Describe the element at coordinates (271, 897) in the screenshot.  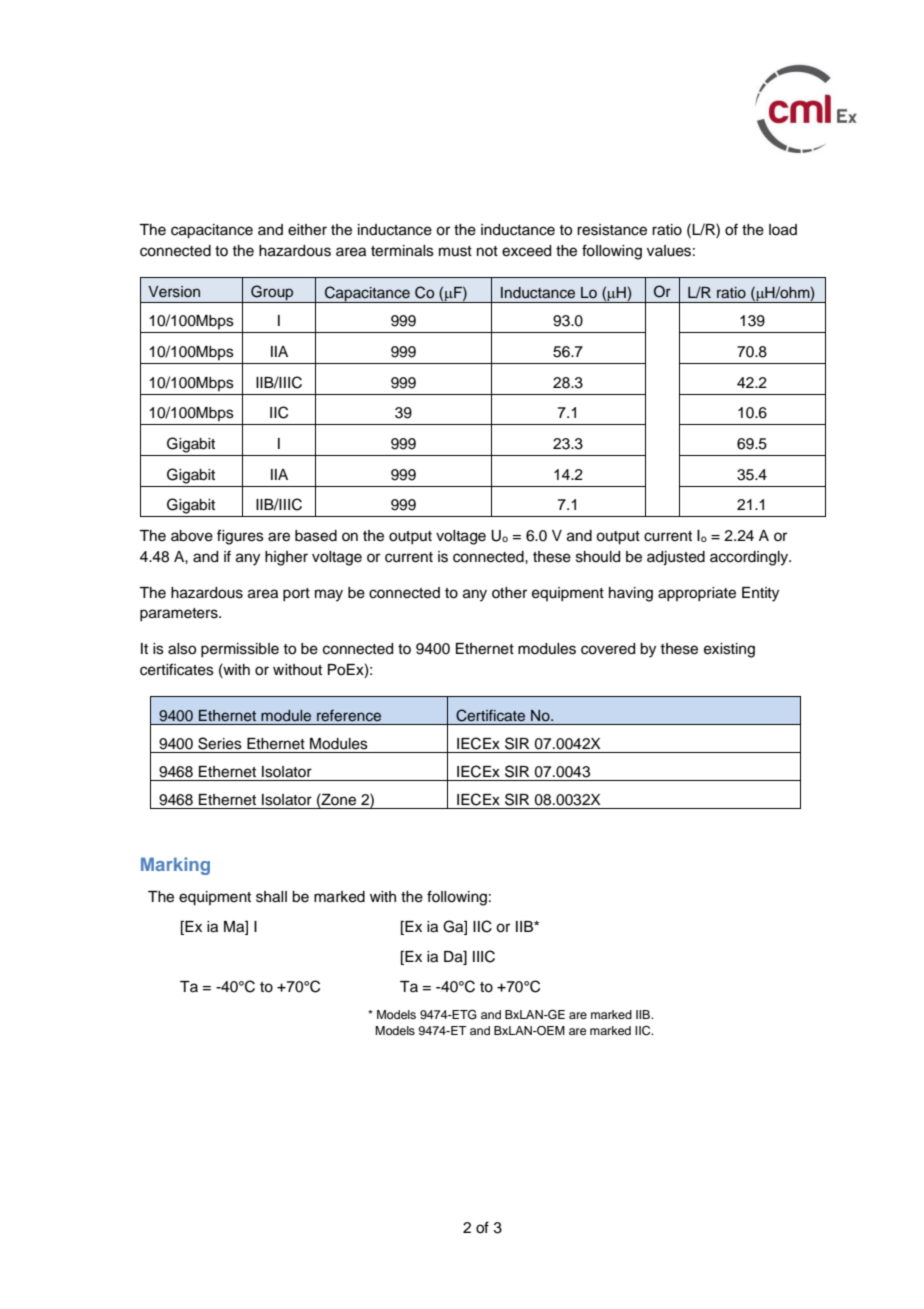
I see `shall` at that location.
